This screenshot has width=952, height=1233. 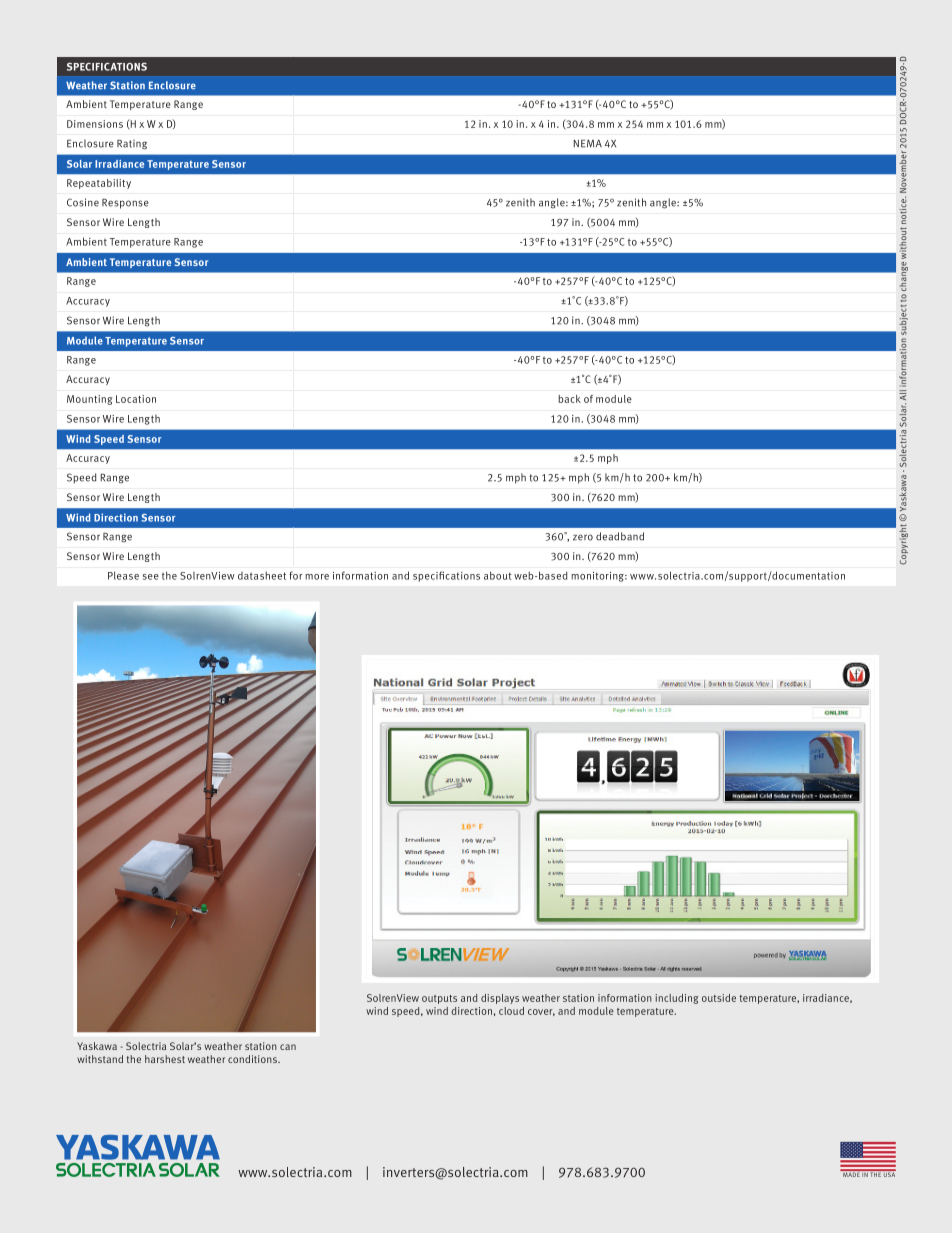 What do you see at coordinates (719, 998) in the screenshot?
I see `outside` at bounding box center [719, 998].
